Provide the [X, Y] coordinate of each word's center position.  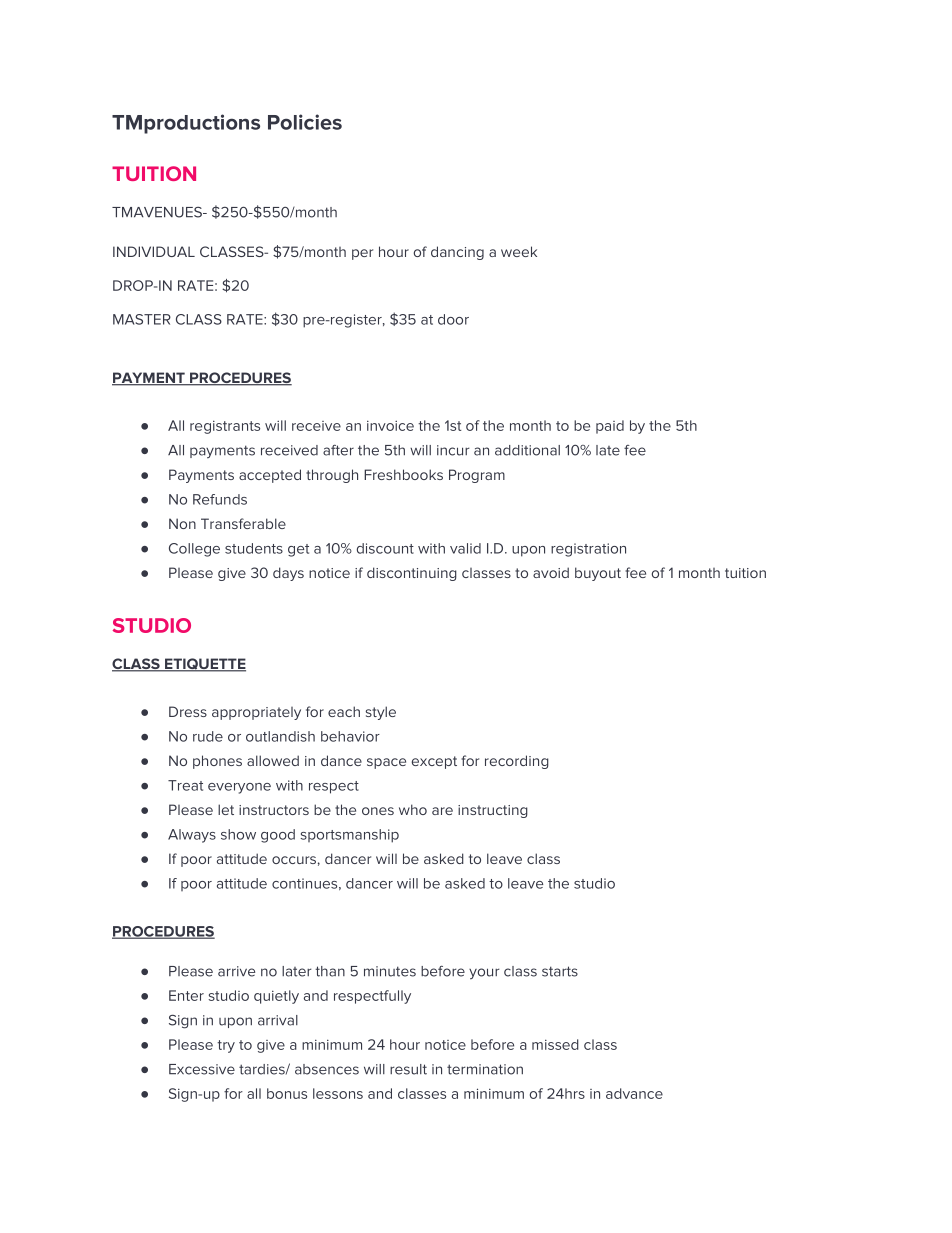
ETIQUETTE [204, 665]
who [413, 809]
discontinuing [412, 574]
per [362, 254]
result [408, 1069]
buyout [598, 574]
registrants [225, 427]
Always [192, 836]
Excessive [202, 1069]
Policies [305, 122]
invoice [390, 425]
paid [610, 427]
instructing [493, 811]
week [519, 251]
